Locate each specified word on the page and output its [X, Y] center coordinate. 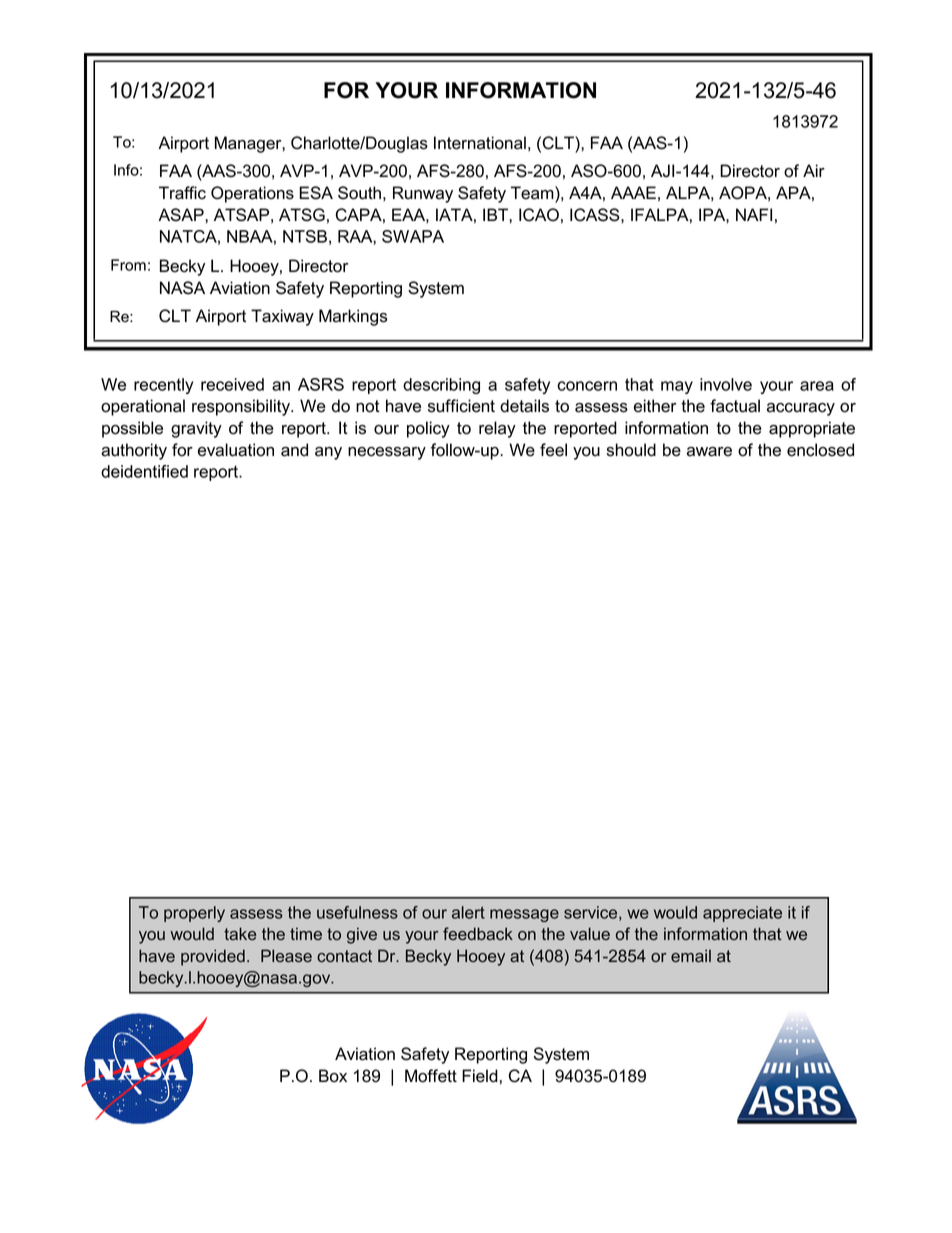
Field [480, 1076]
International [480, 143]
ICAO [539, 215]
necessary [387, 453]
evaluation [236, 450]
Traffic [182, 193]
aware [709, 452]
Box [333, 1076]
